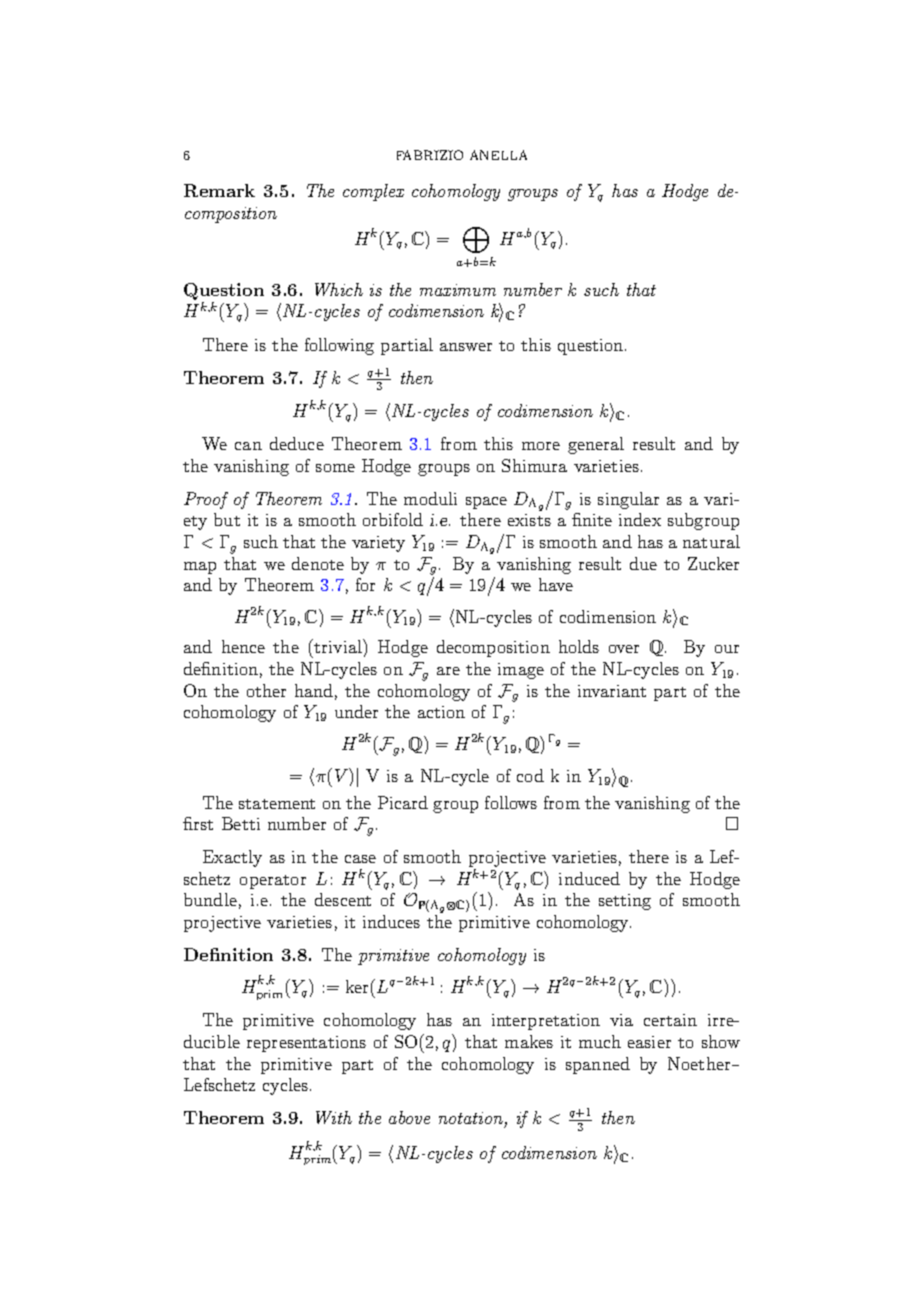 The width and height of the screenshot is (924, 1308). What do you see at coordinates (458, 290) in the screenshot?
I see `maximum` at bounding box center [458, 290].
